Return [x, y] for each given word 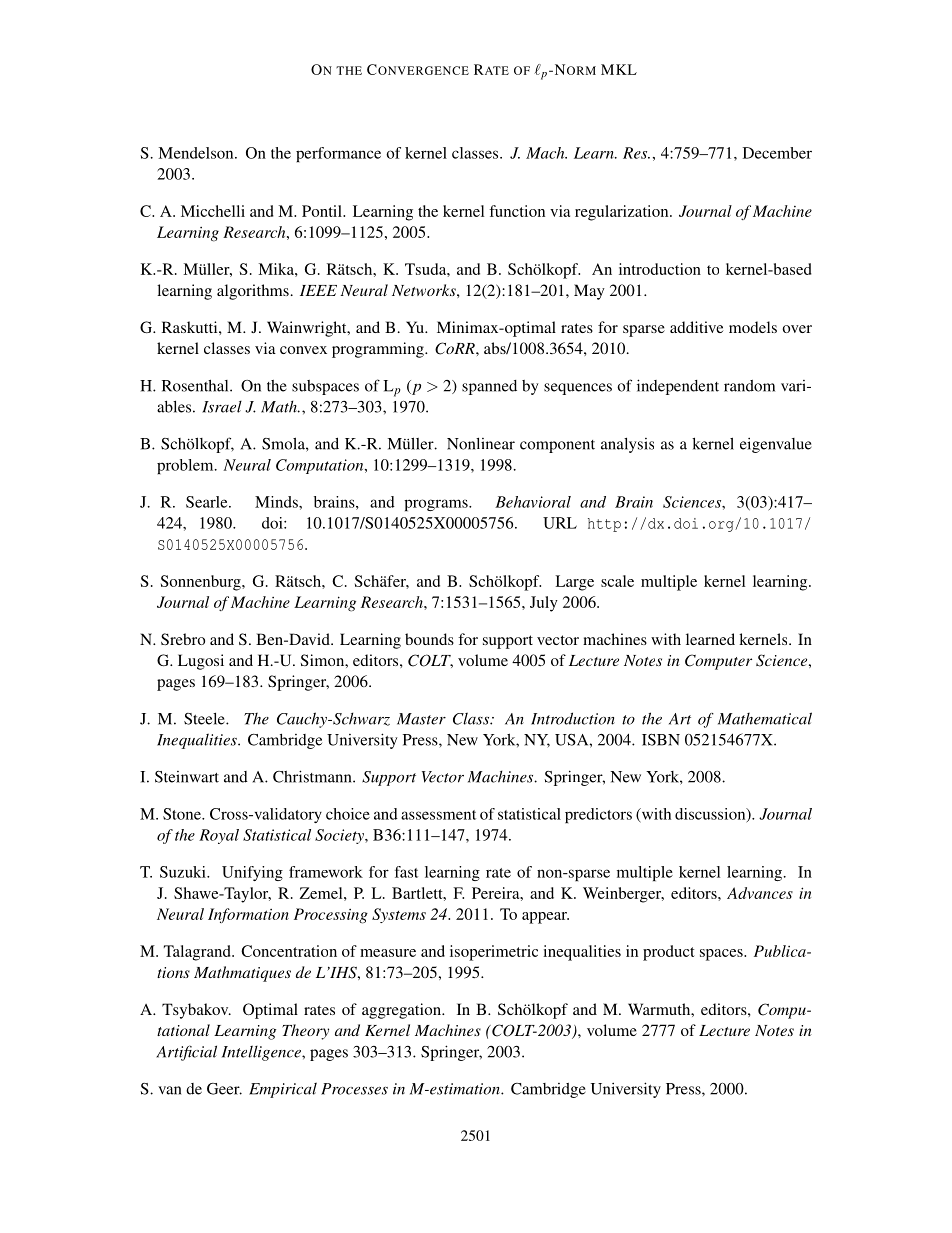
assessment [438, 815]
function [517, 211]
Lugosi [201, 662]
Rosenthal [196, 385]
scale [617, 581]
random [749, 386]
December [777, 153]
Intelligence [262, 1053]
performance [338, 154]
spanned [489, 387]
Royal [219, 836]
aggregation [402, 1011]
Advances [760, 893]
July [544, 604]
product [669, 953]
